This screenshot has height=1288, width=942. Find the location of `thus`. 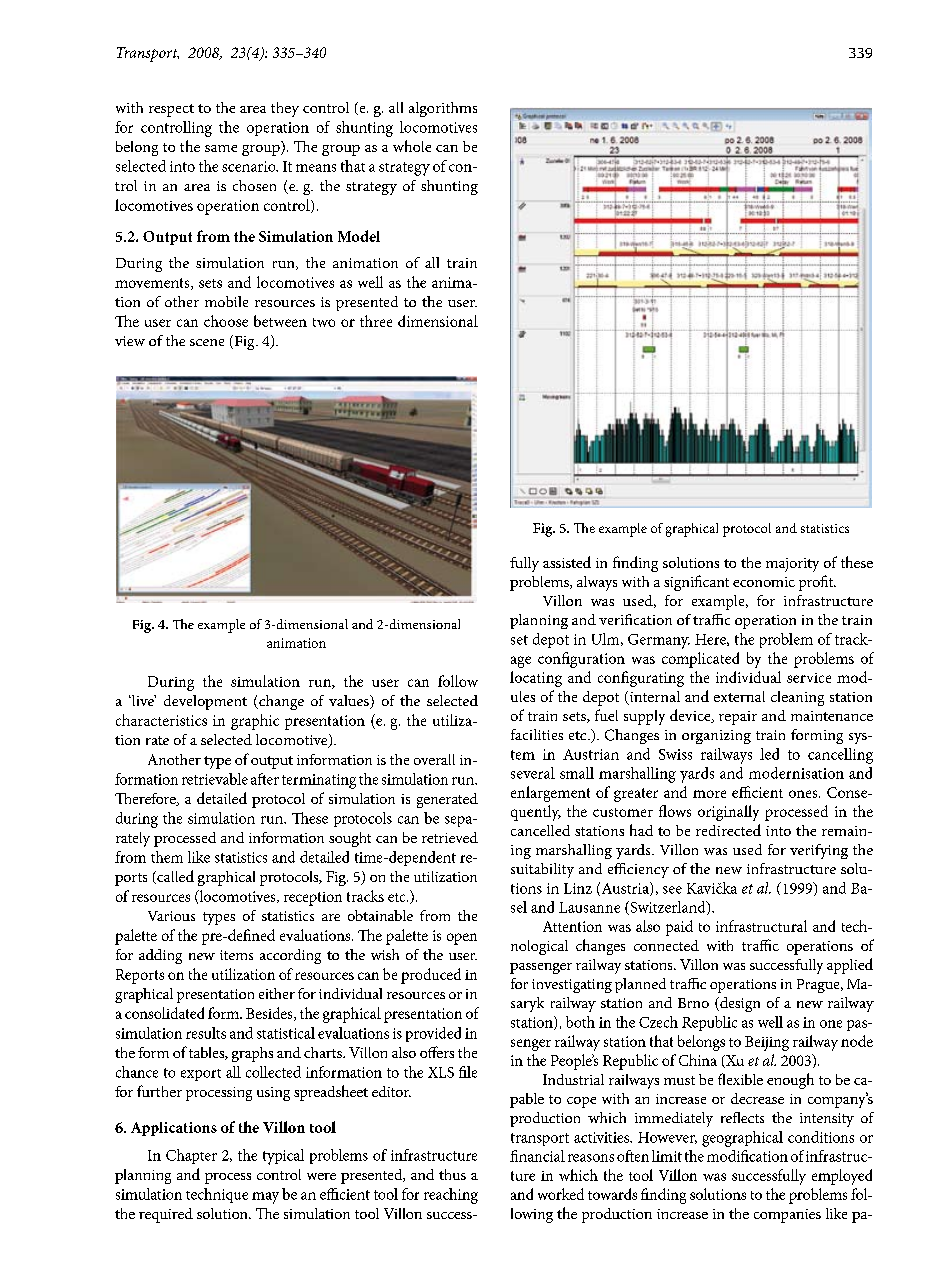

thus is located at coordinates (452, 1174).
